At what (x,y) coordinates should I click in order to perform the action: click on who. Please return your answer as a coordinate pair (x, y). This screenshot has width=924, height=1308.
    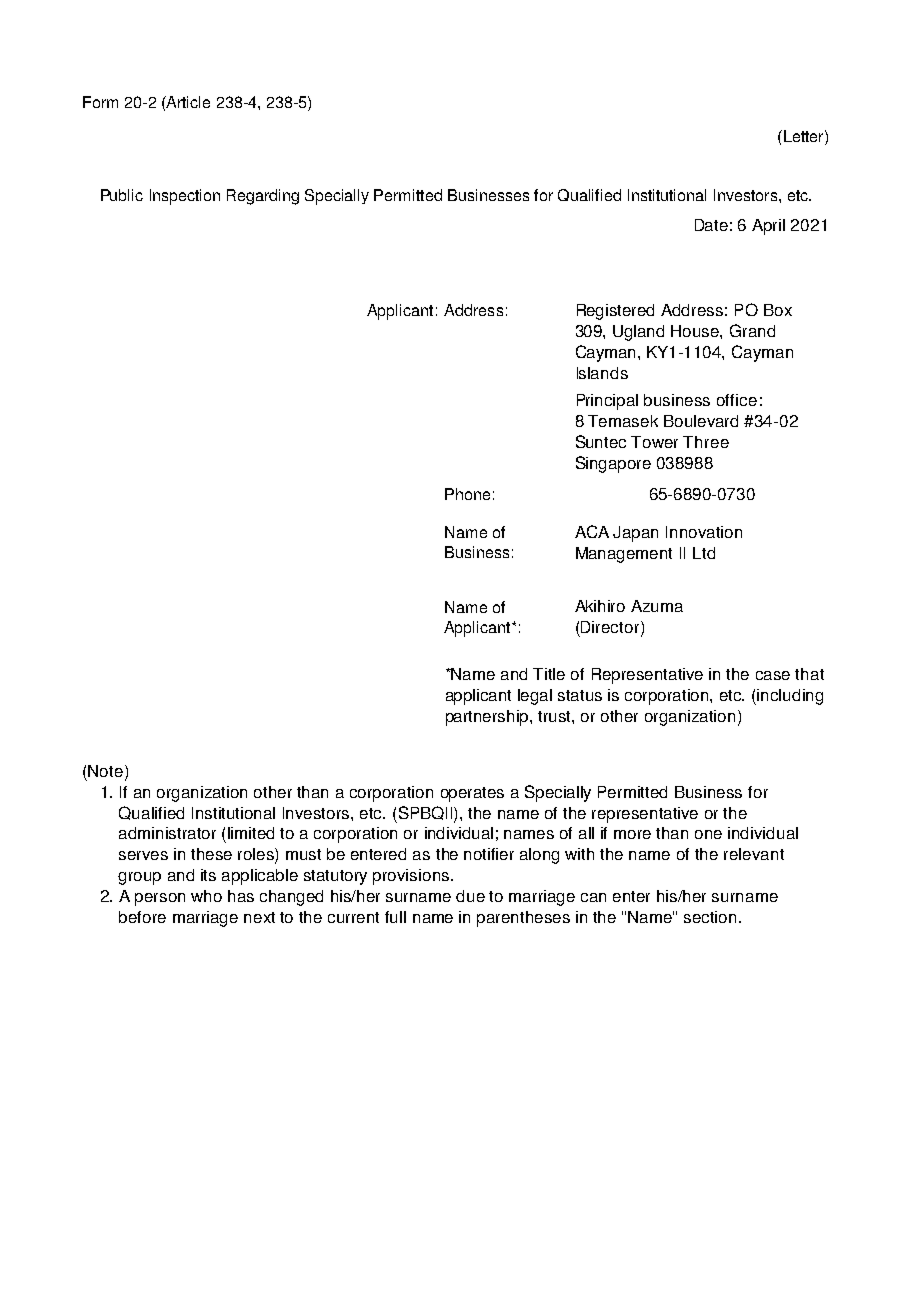
    Looking at the image, I should click on (206, 896).
